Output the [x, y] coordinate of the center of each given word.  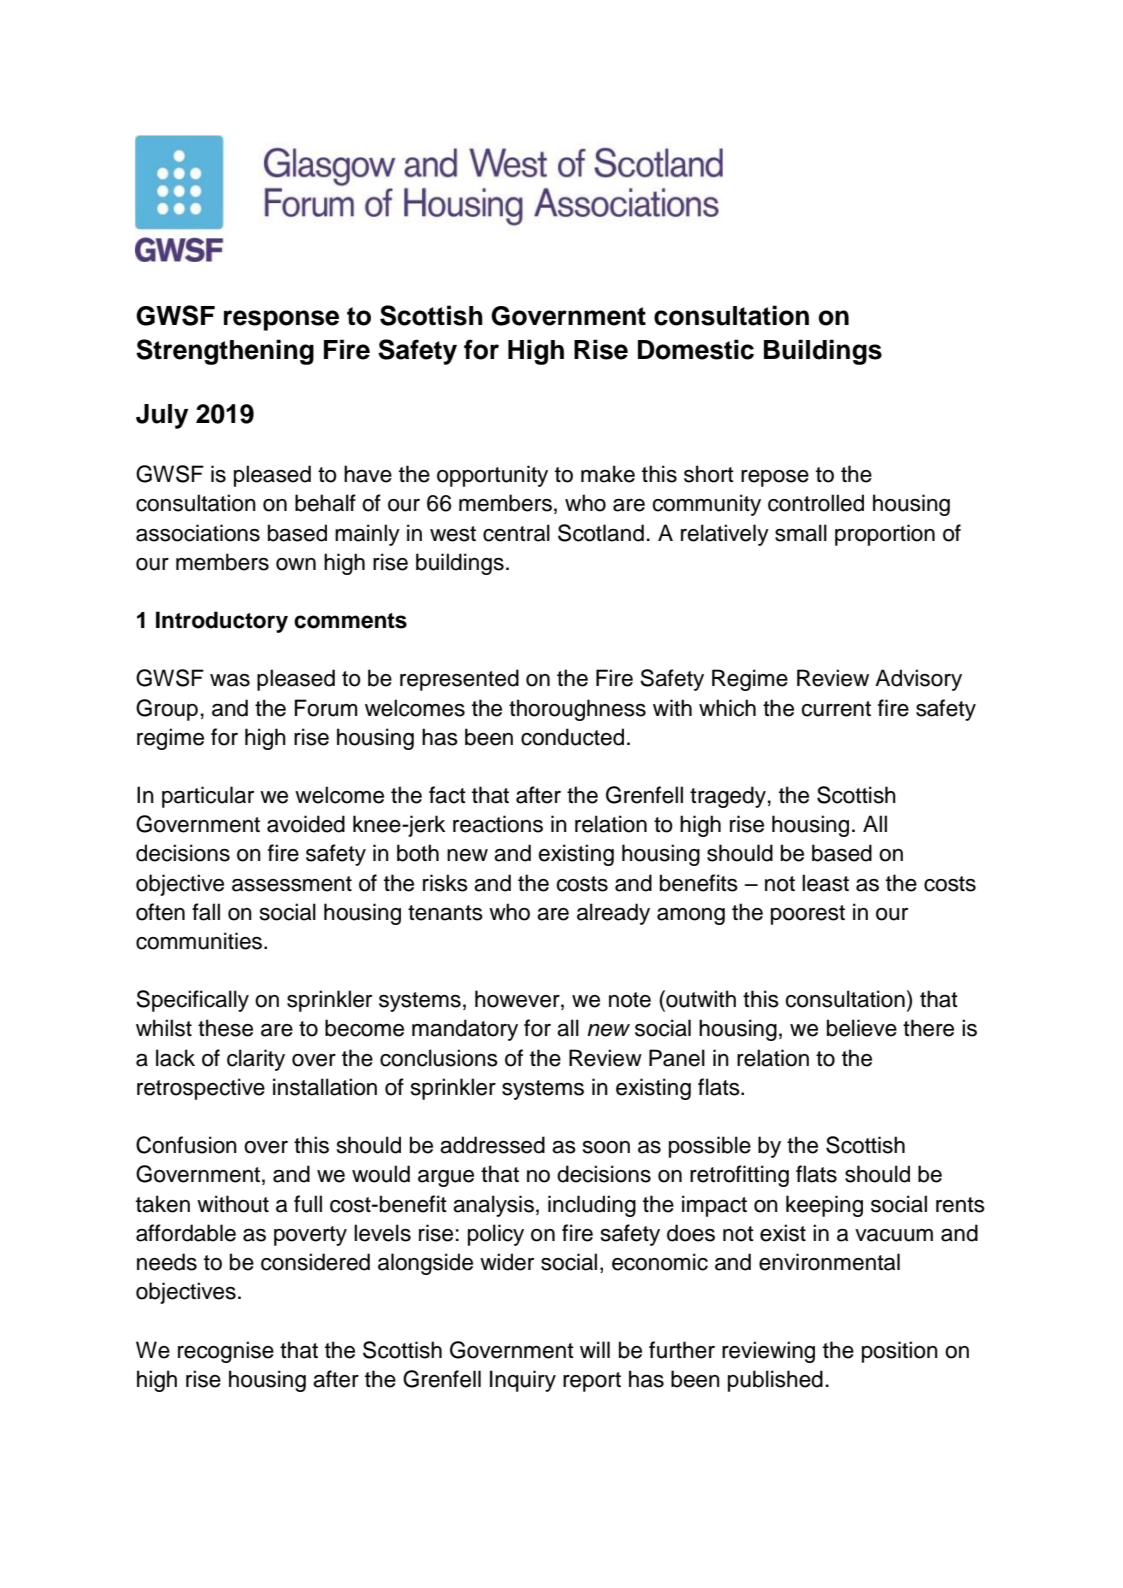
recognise [226, 1352]
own [296, 564]
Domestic [696, 349]
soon [606, 1147]
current [836, 709]
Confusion [186, 1145]
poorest [808, 915]
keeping [824, 1206]
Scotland [601, 533]
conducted [572, 737]
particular [208, 797]
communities [200, 941]
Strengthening [225, 352]
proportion [885, 535]
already [613, 914]
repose [775, 478]
